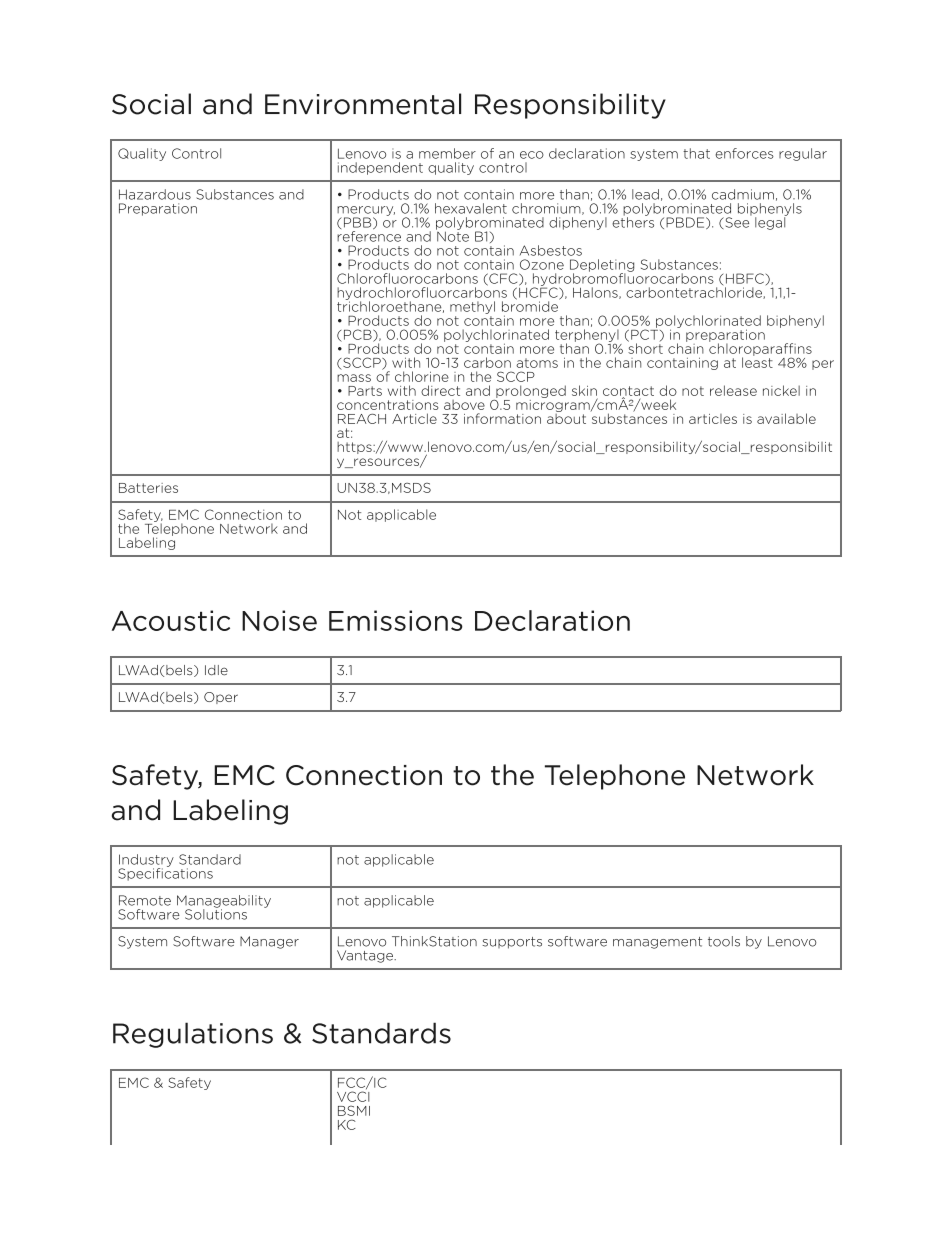 The width and height of the screenshot is (952, 1233). Describe the element at coordinates (221, 698) in the screenshot. I see `Oper` at that location.
